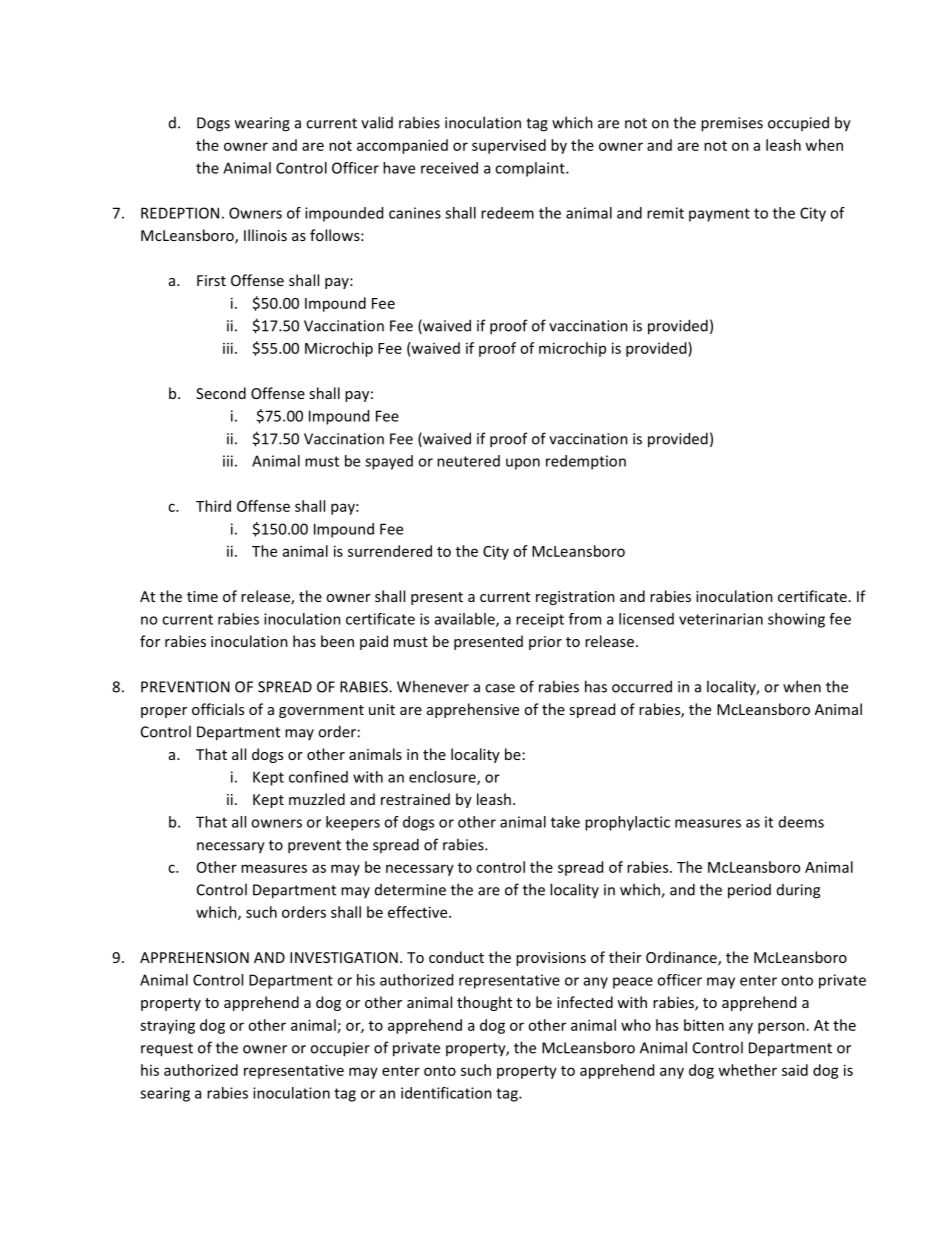  Describe the element at coordinates (221, 393) in the page. I see `Second` at that location.
